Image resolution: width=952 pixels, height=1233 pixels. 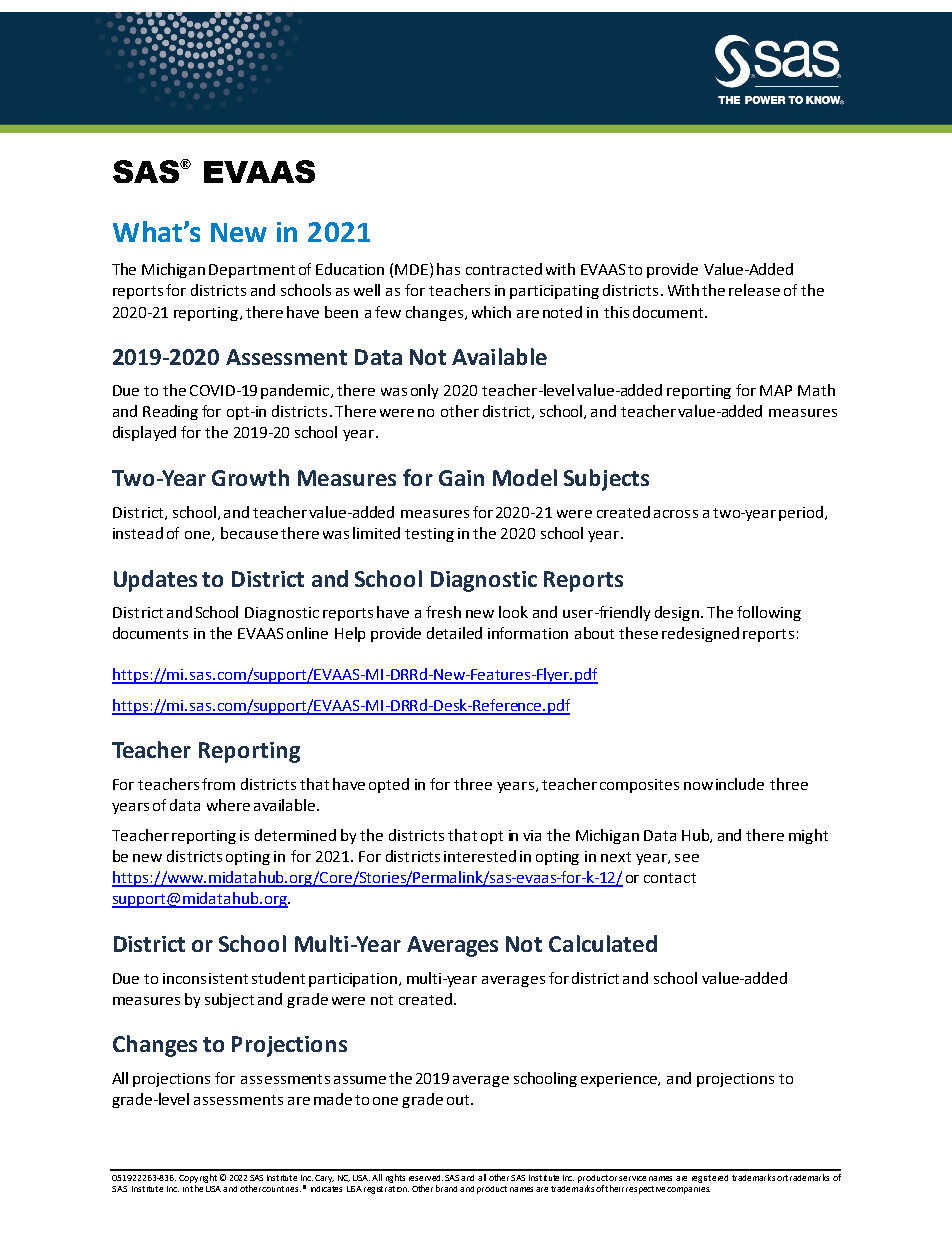 What do you see at coordinates (740, 784) in the screenshot?
I see `include` at bounding box center [740, 784].
